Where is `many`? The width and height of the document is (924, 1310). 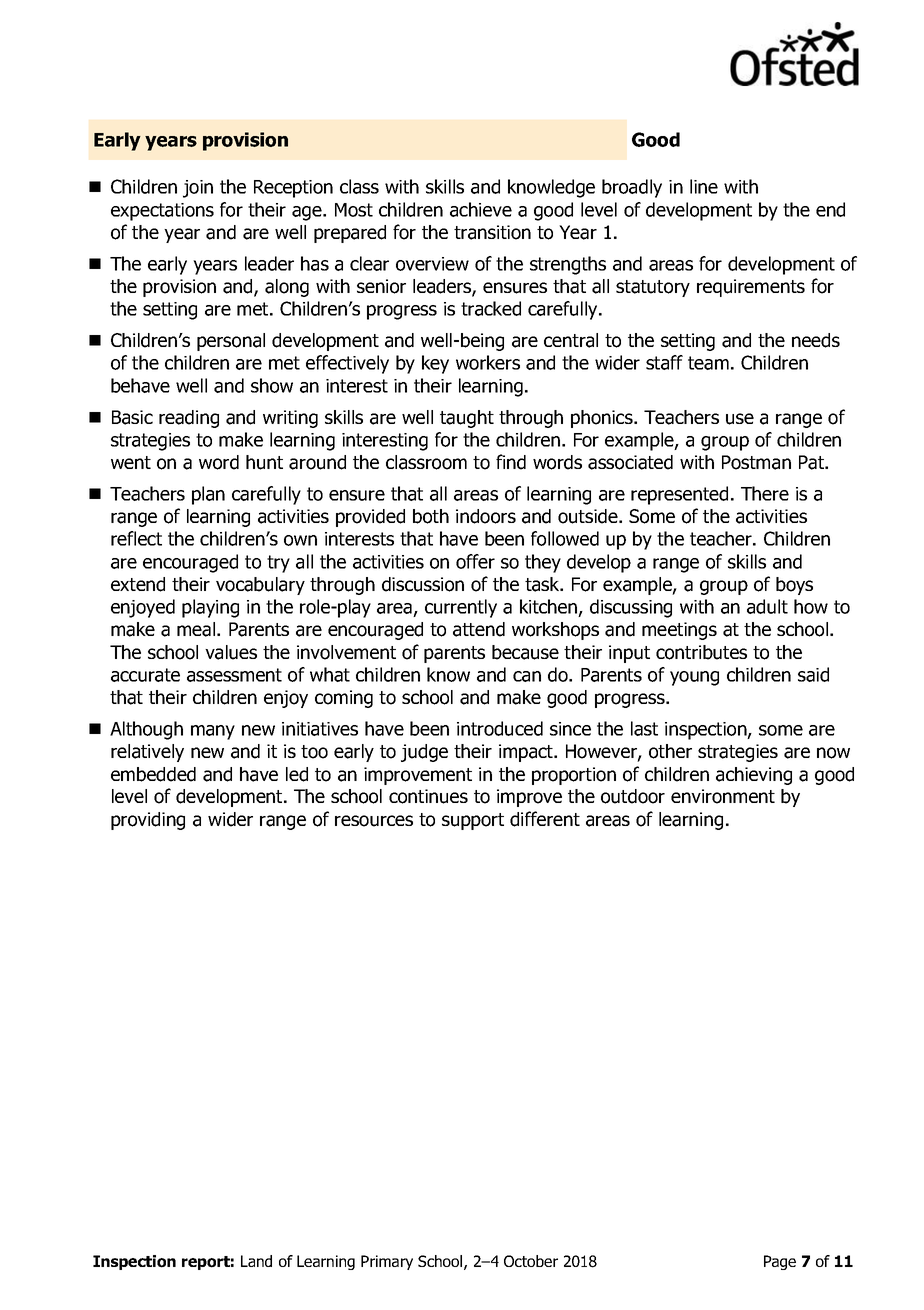
many is located at coordinates (213, 732).
